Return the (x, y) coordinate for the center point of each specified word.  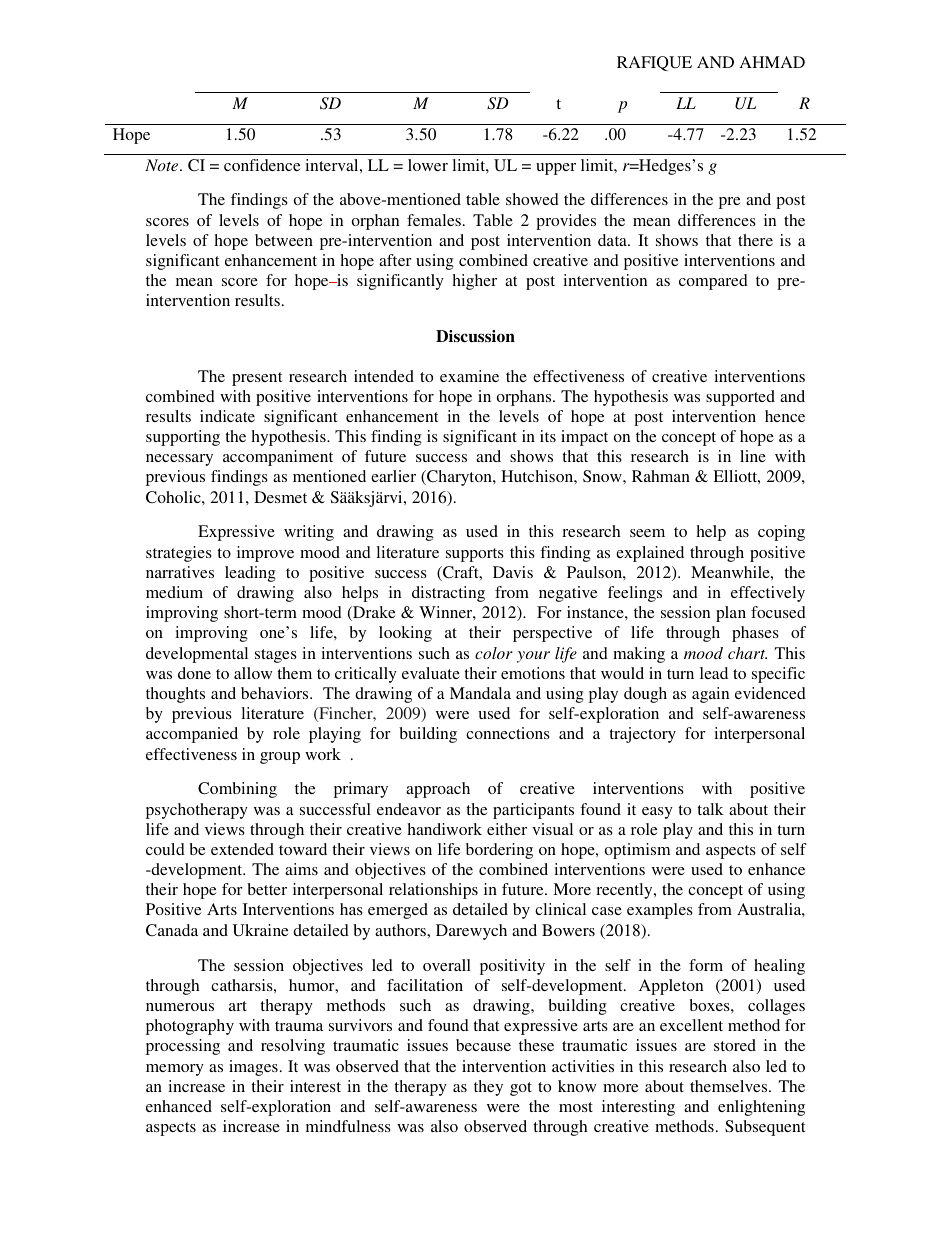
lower (428, 165)
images (253, 1068)
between (284, 240)
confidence (262, 165)
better (267, 889)
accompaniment (278, 458)
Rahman (661, 476)
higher (475, 282)
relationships (433, 891)
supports (475, 555)
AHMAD (772, 62)
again (710, 695)
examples (660, 911)
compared (713, 282)
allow (253, 673)
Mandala (480, 693)
